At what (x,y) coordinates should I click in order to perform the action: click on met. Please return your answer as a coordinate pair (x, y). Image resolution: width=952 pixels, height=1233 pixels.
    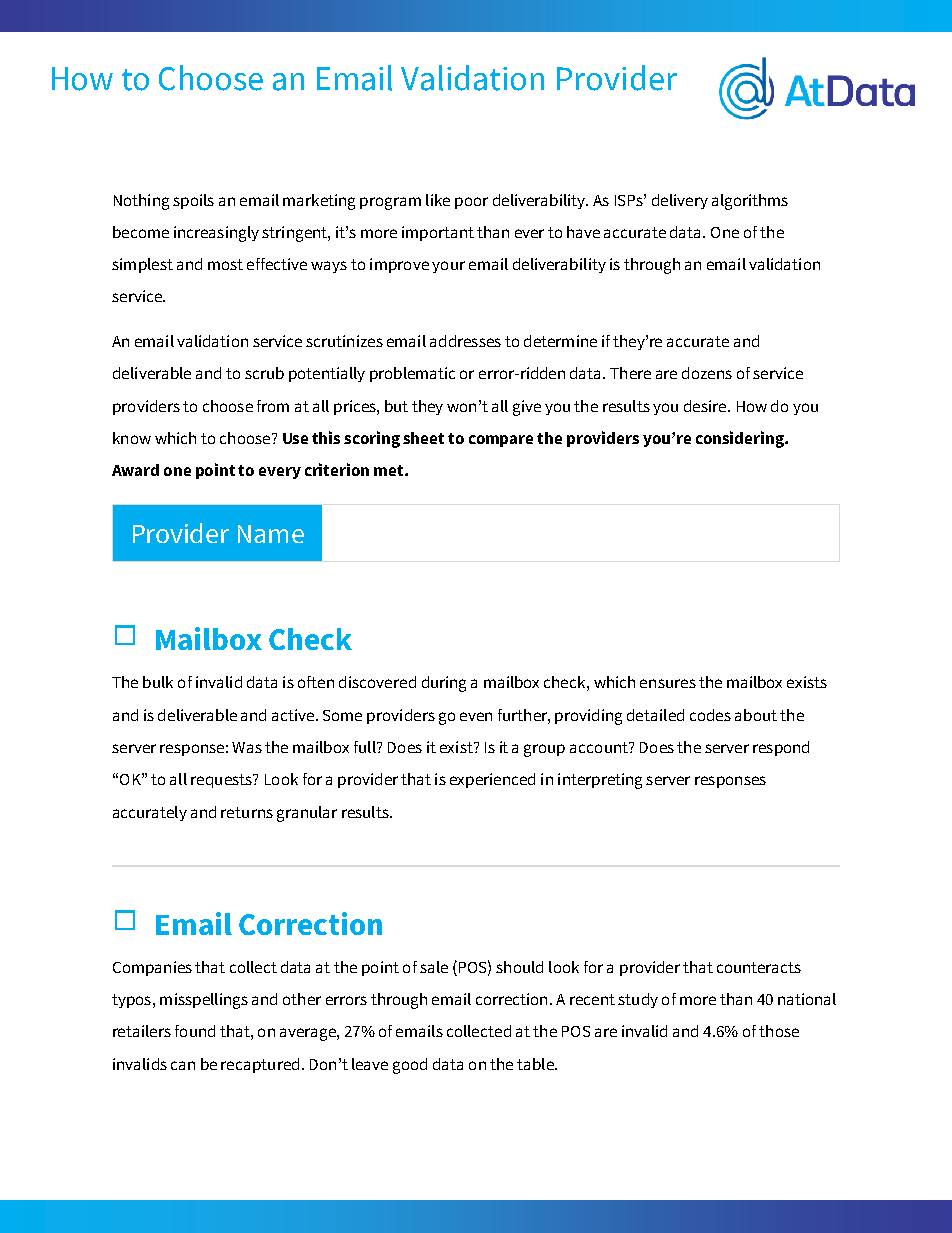
    Looking at the image, I should click on (390, 470).
